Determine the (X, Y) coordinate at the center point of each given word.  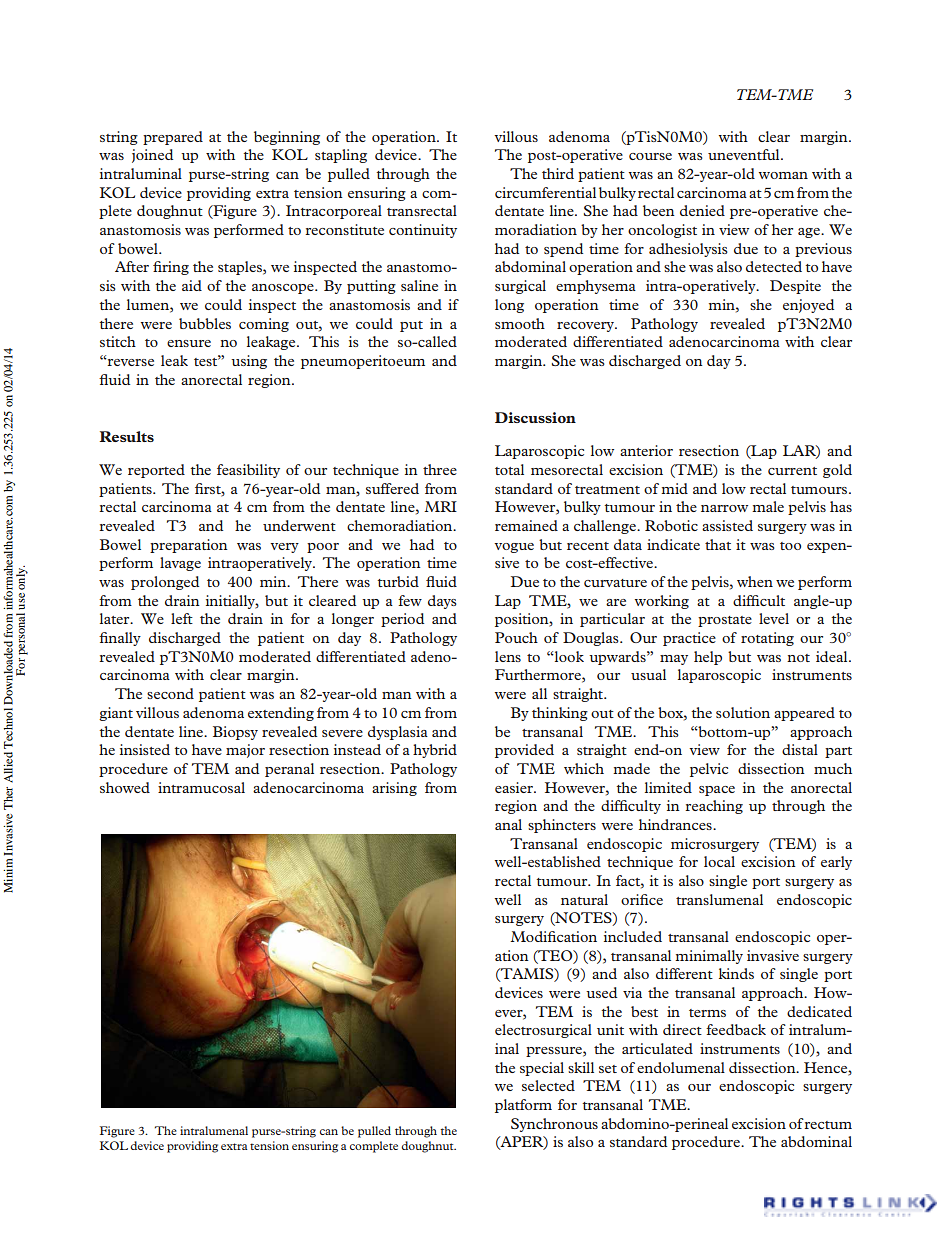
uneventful (745, 154)
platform (523, 1106)
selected (548, 1085)
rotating (767, 639)
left (182, 618)
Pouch (516, 637)
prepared (173, 138)
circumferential (545, 192)
